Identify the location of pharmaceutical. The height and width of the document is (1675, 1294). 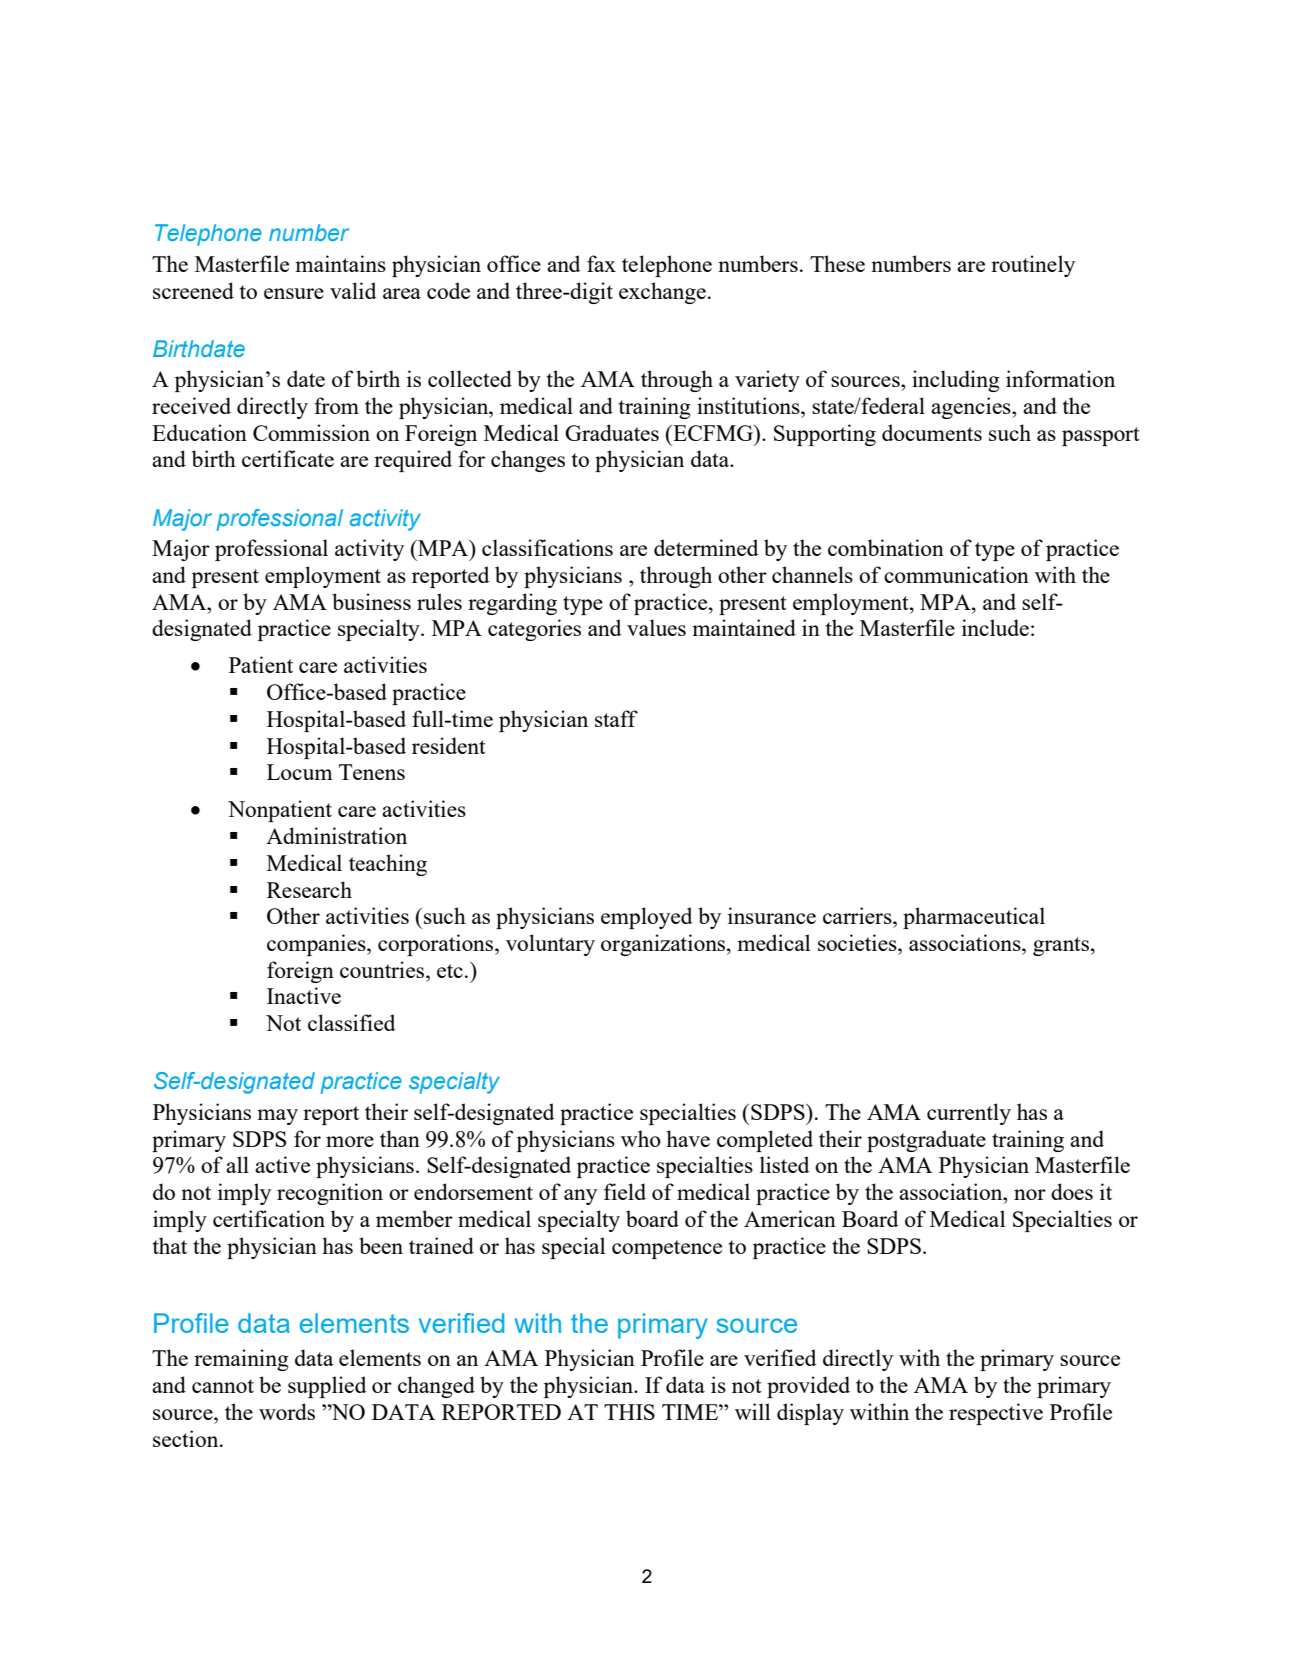
(974, 918).
